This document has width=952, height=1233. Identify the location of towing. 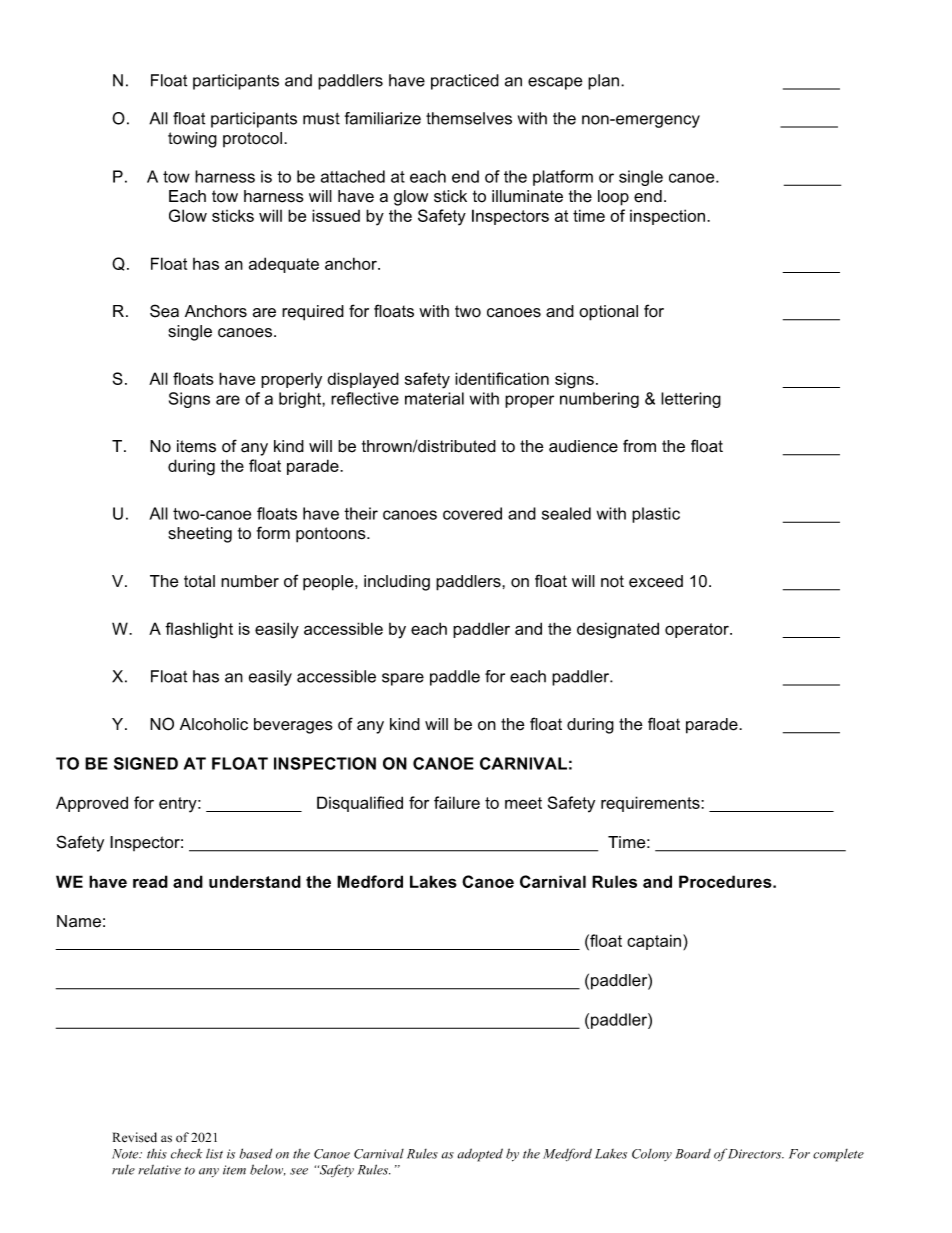
(192, 140).
